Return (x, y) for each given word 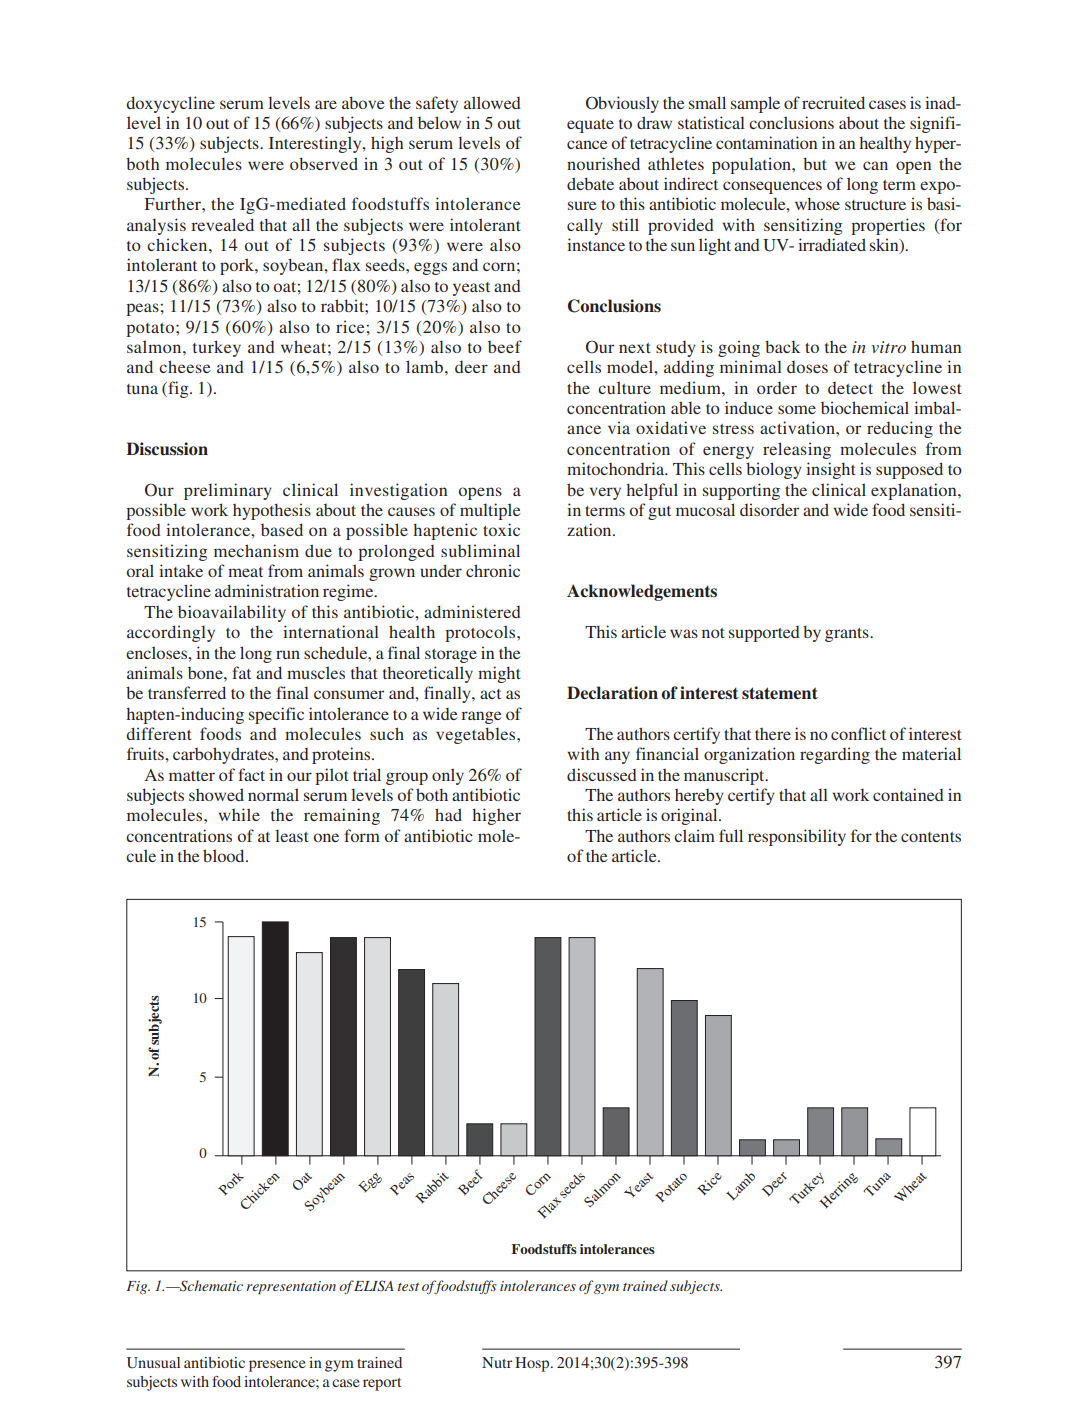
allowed (492, 102)
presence (277, 1366)
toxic (501, 529)
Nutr (497, 1362)
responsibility (797, 837)
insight (831, 470)
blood (225, 855)
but (815, 163)
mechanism (256, 550)
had (448, 814)
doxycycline (170, 104)
